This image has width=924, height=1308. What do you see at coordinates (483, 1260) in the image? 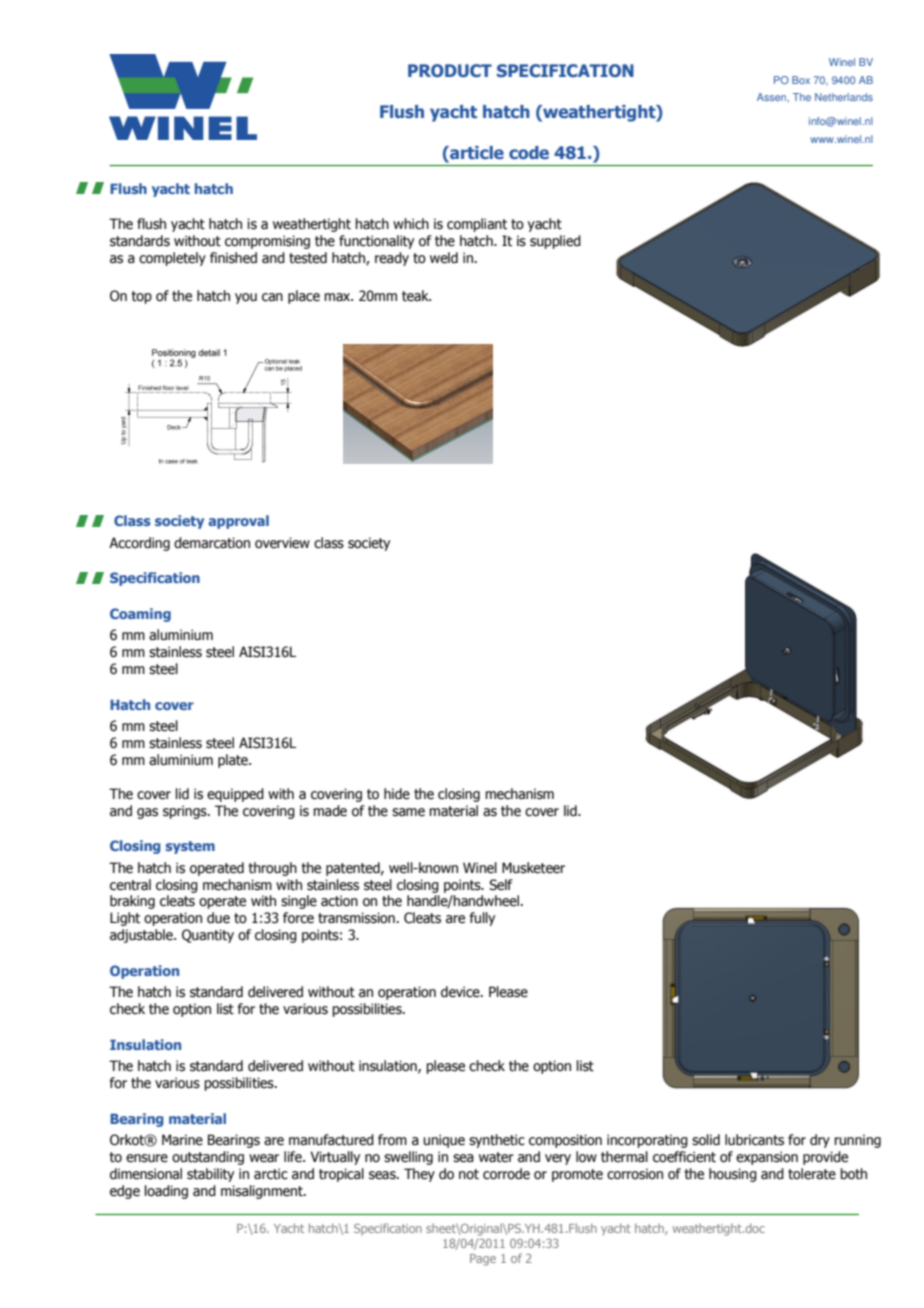
I see `Page` at bounding box center [483, 1260].
